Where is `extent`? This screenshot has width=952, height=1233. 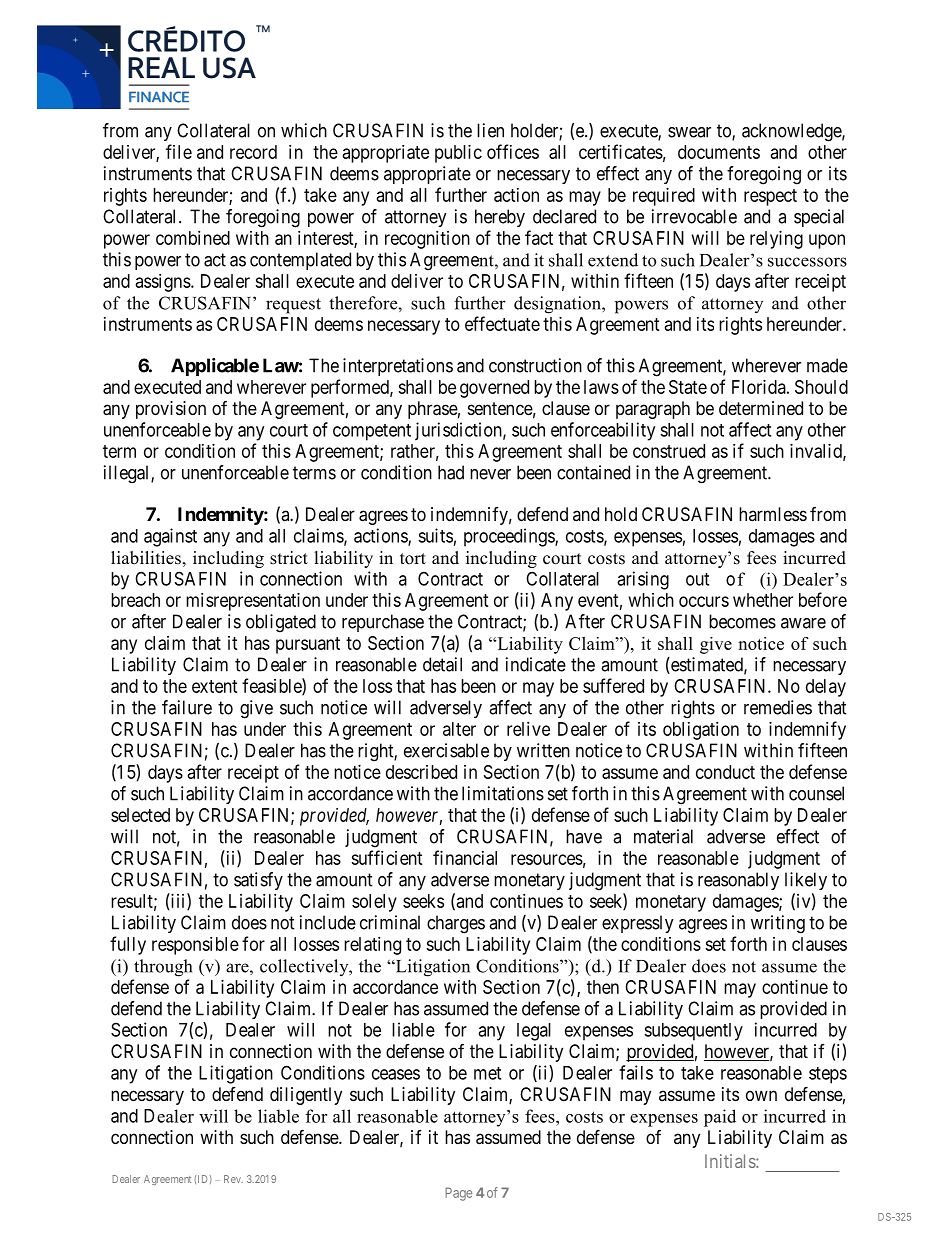 extent is located at coordinates (215, 686).
